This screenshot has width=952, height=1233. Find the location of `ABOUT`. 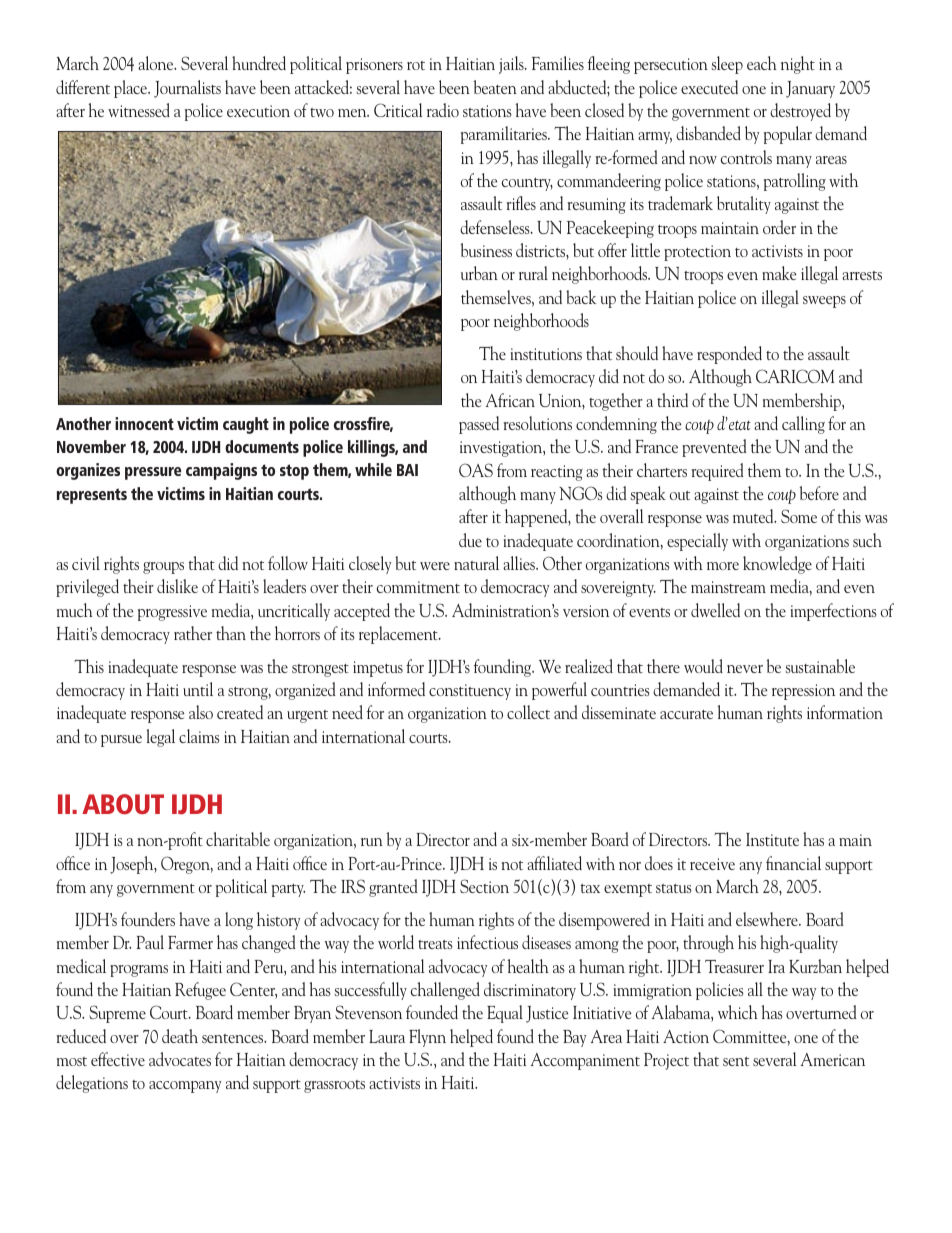

ABOUT is located at coordinates (123, 804).
